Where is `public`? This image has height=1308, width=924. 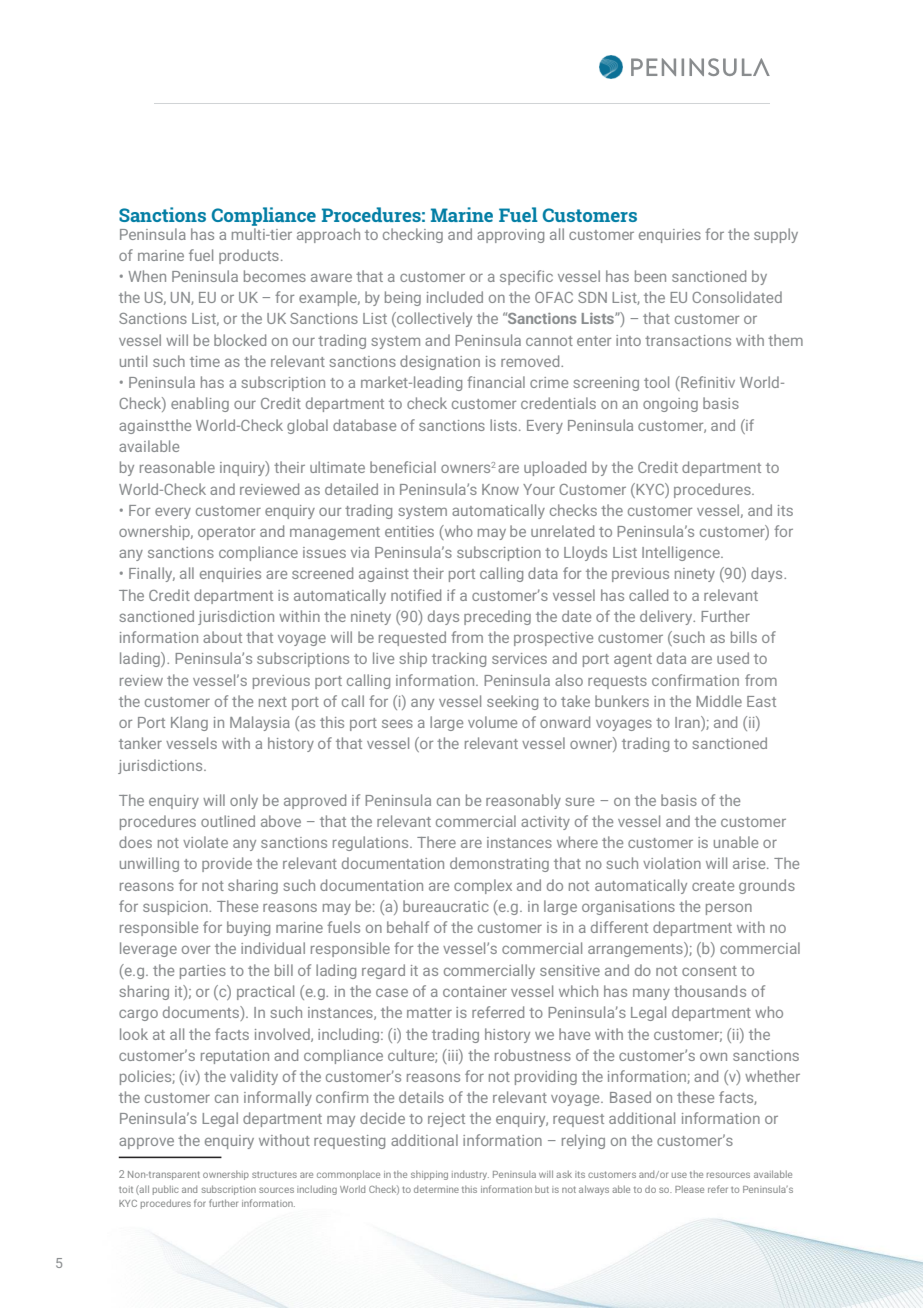 public is located at coordinates (166, 1190).
